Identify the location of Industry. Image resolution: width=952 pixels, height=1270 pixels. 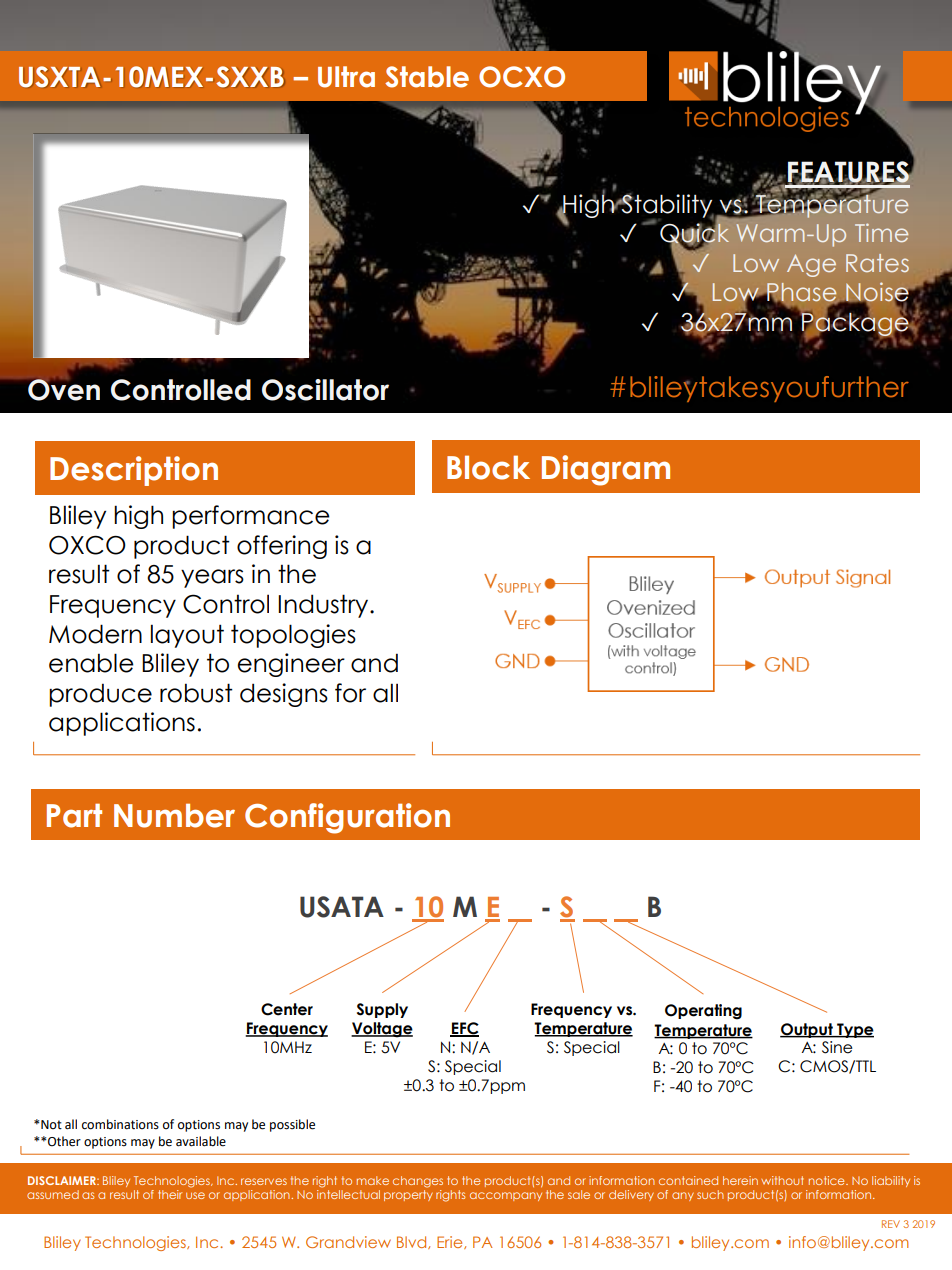
(324, 606).
